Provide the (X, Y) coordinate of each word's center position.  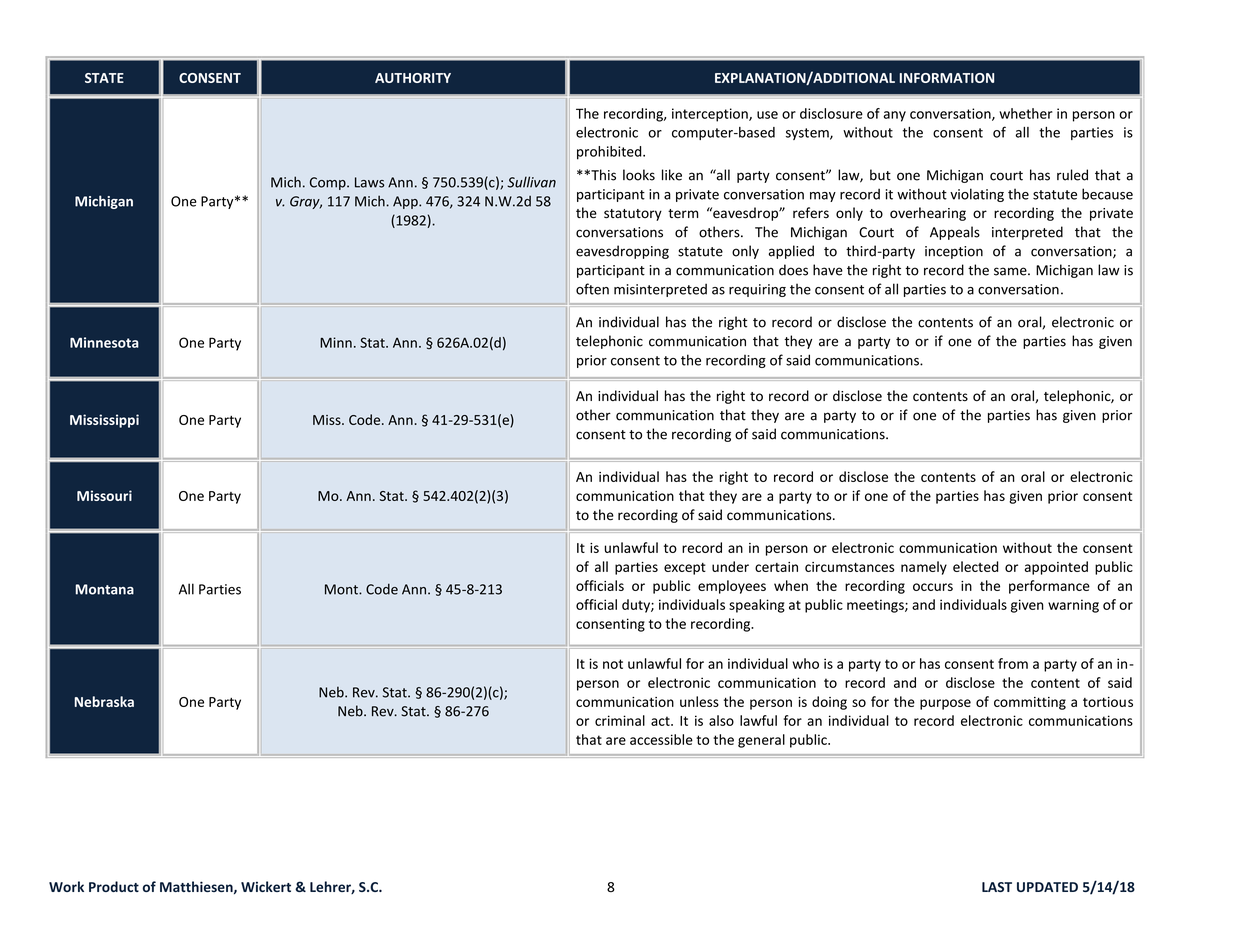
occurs (933, 587)
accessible (661, 739)
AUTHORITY (413, 78)
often (592, 289)
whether (1026, 113)
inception (954, 252)
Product (114, 886)
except (685, 569)
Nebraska (104, 701)
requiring (757, 290)
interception (711, 115)
